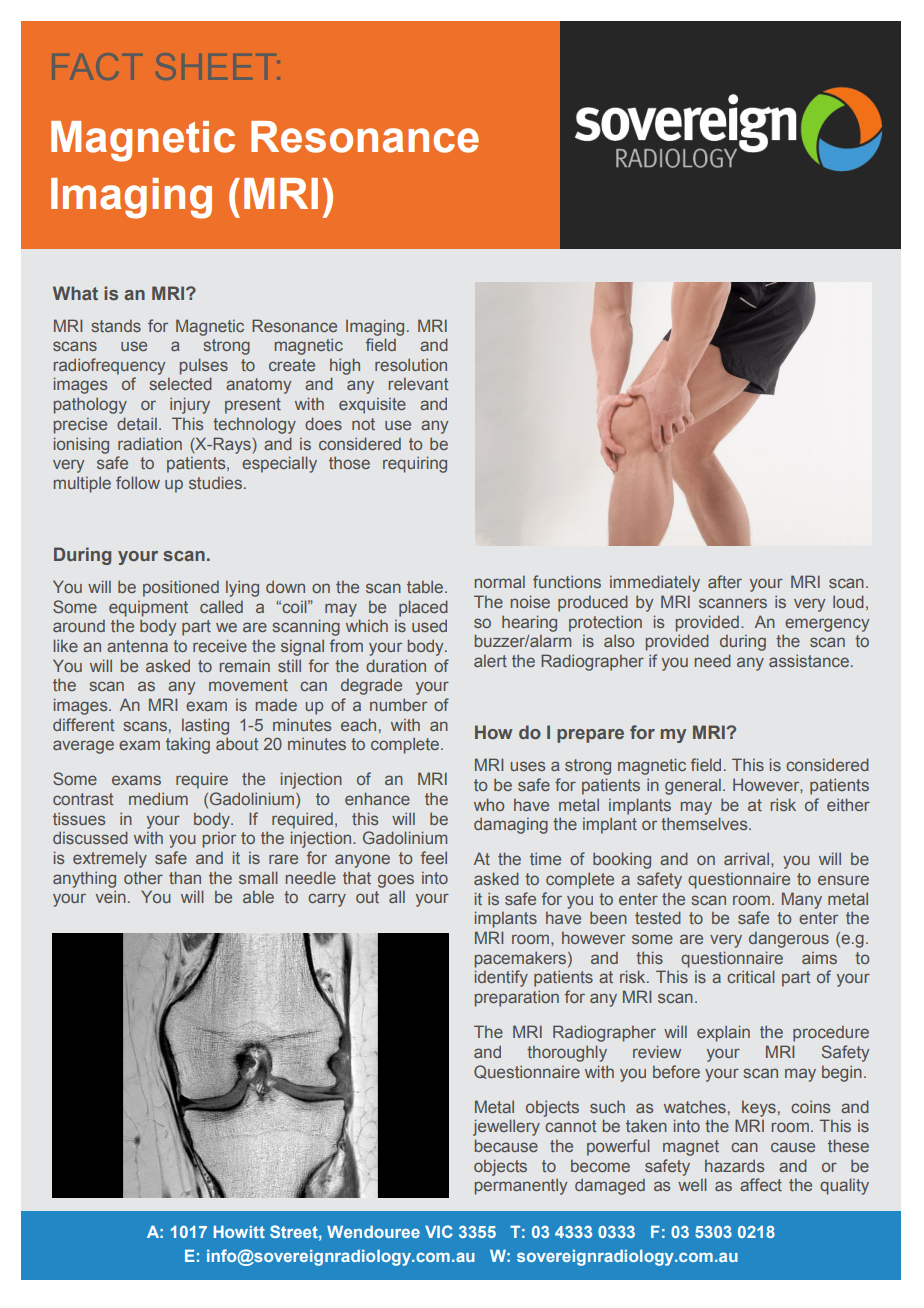 The image size is (924, 1308). I want to click on critical, so click(751, 976).
